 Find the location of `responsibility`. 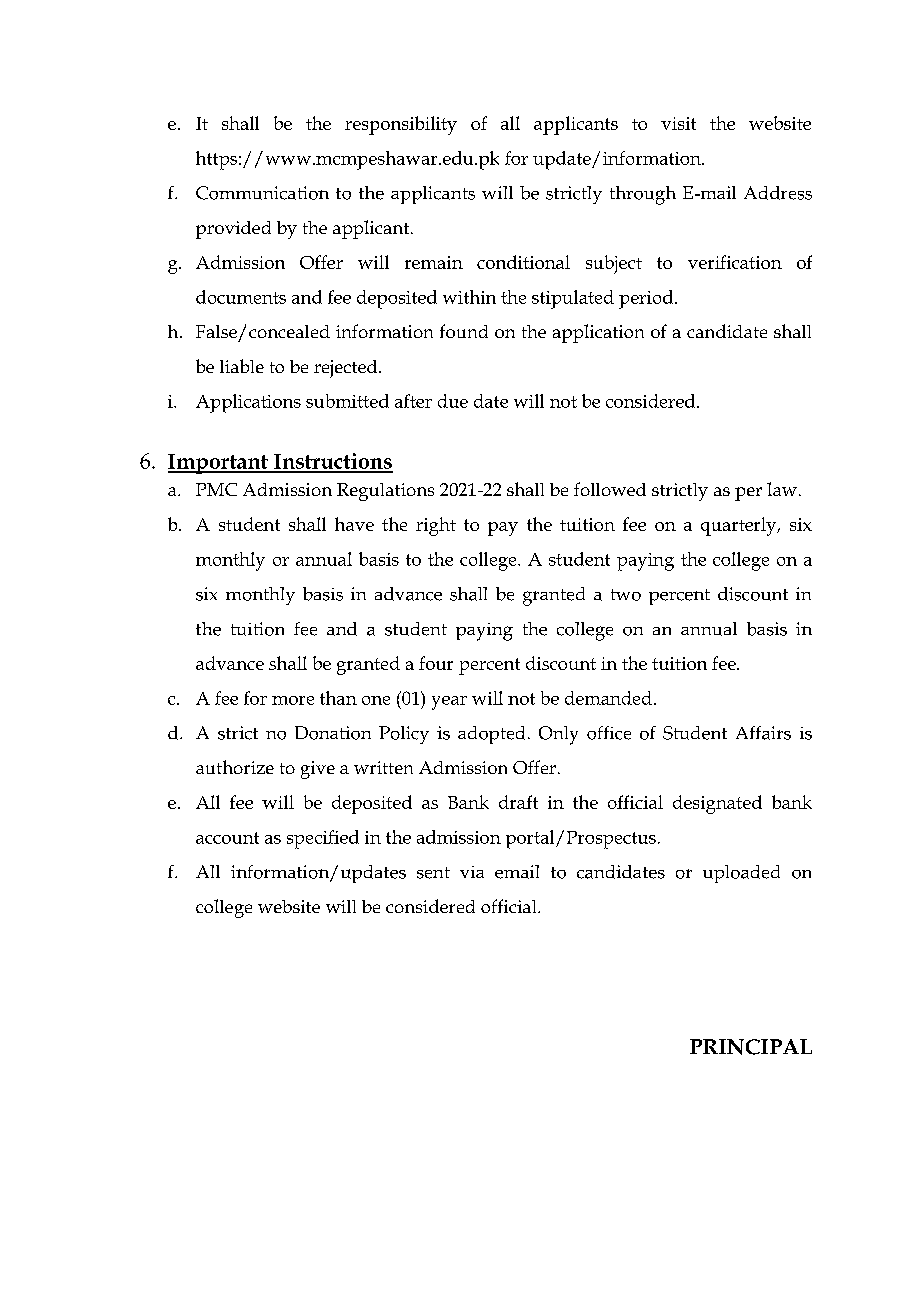

responsibility is located at coordinates (401, 125).
